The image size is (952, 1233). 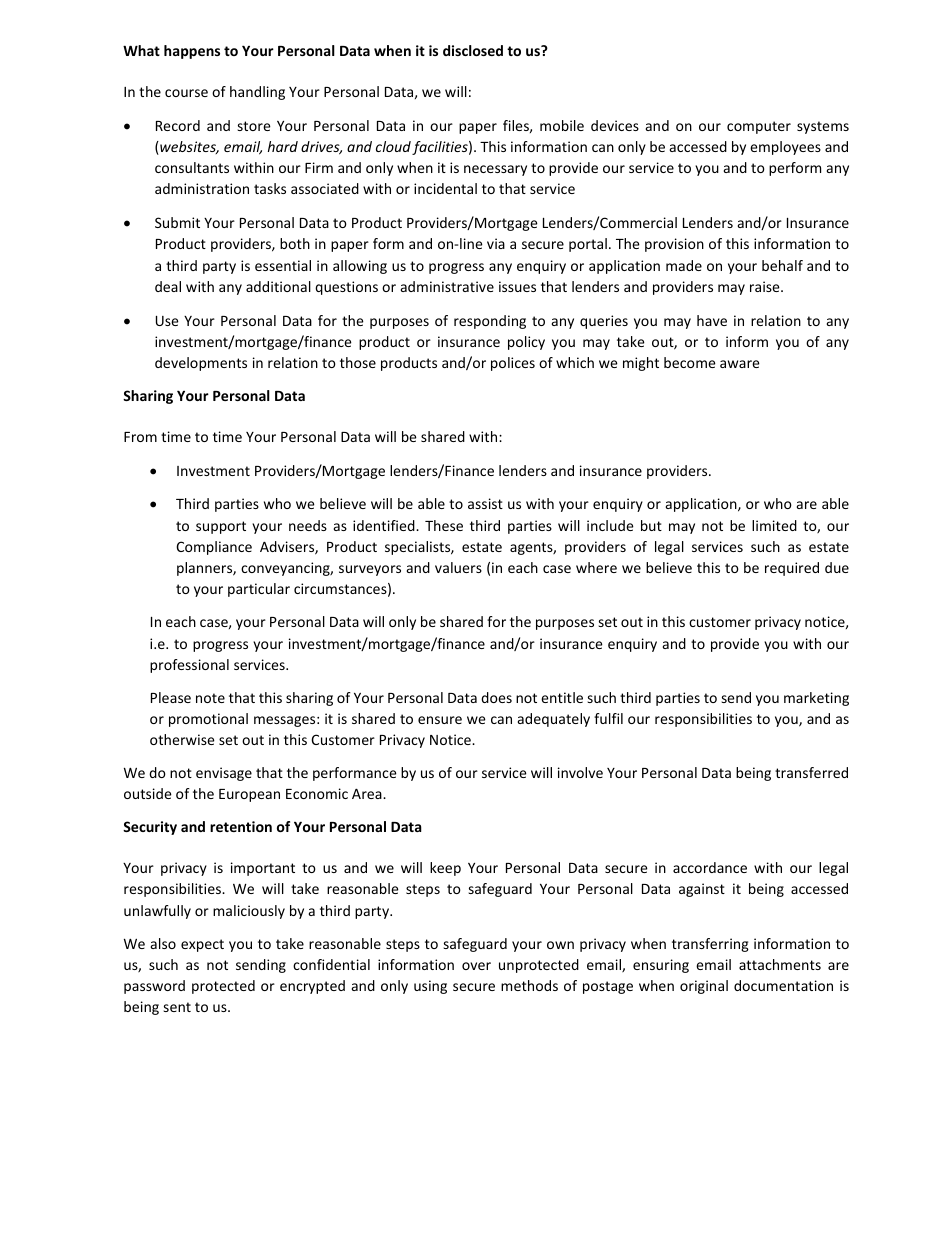 What do you see at coordinates (513, 364) in the screenshot?
I see `polices` at bounding box center [513, 364].
